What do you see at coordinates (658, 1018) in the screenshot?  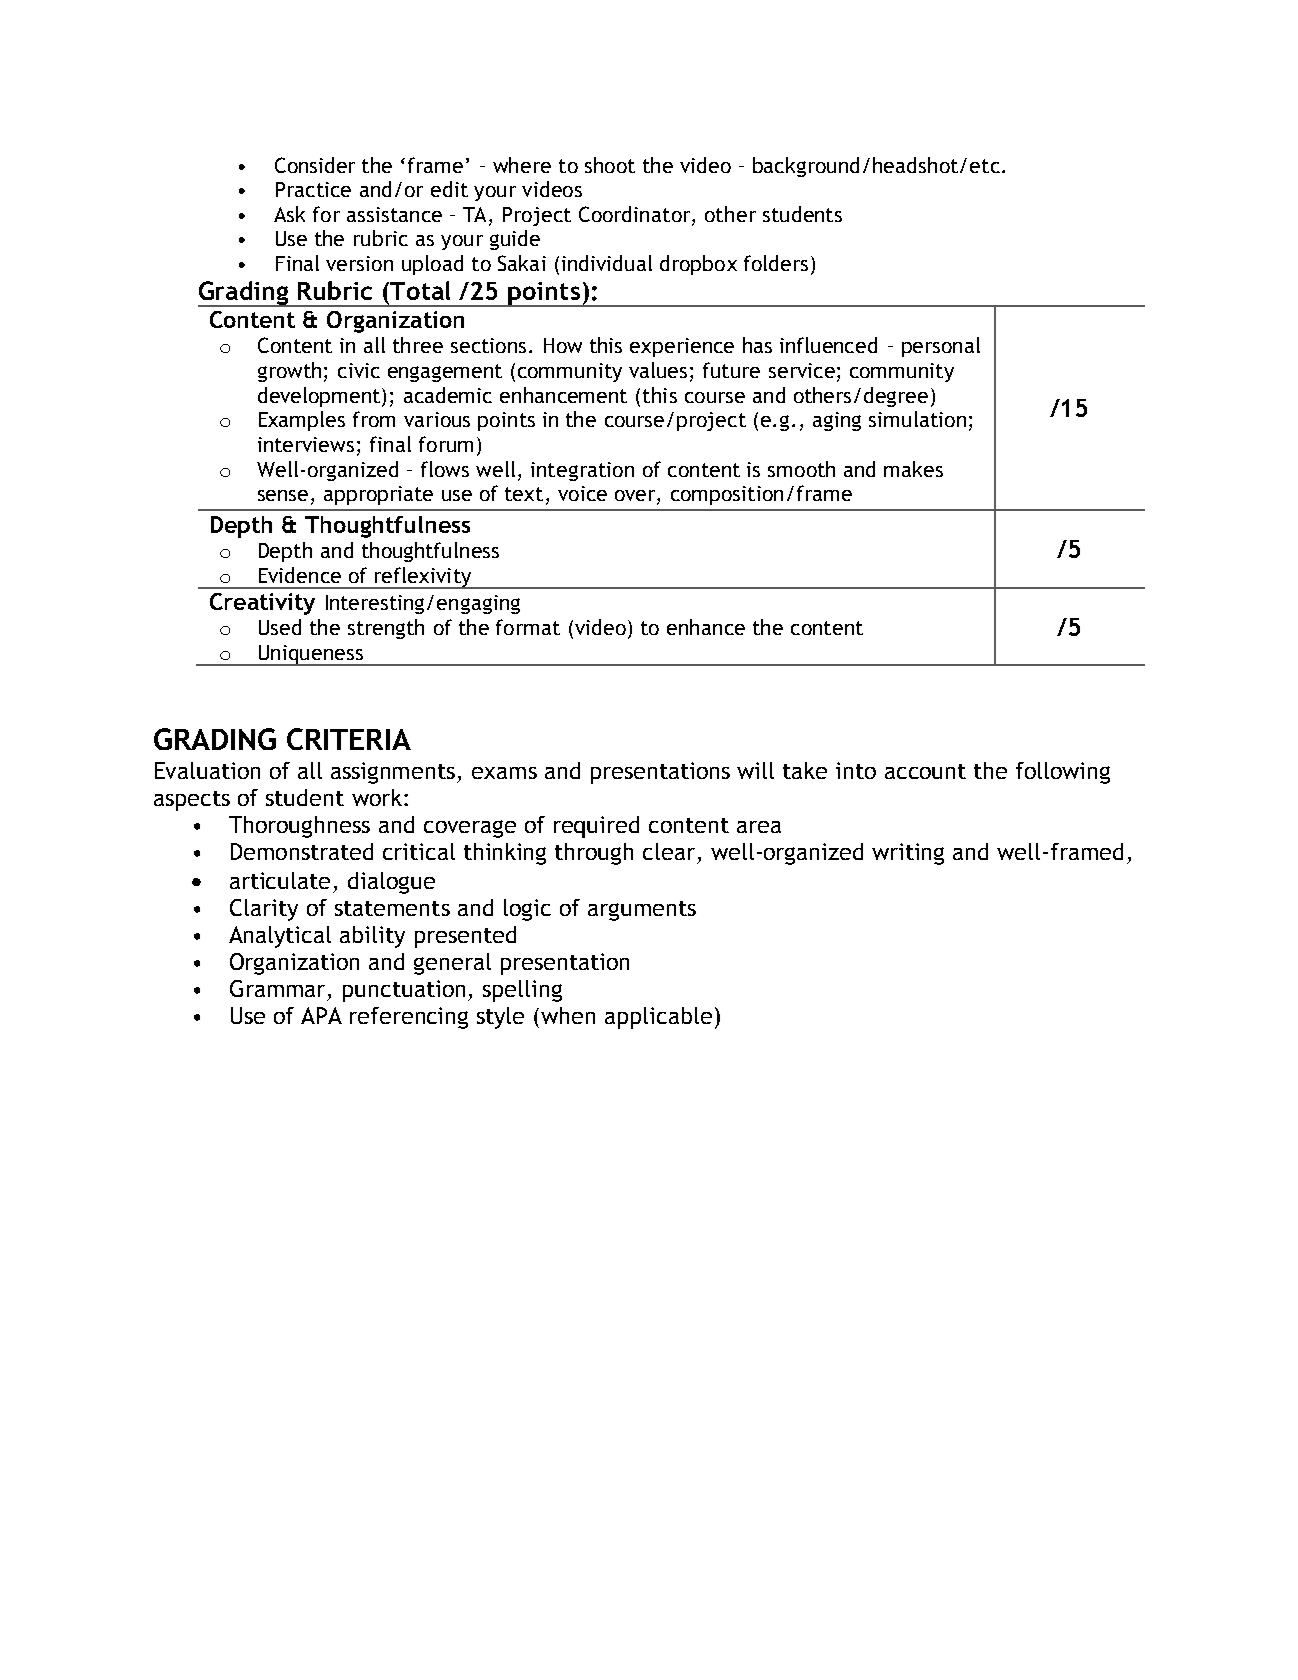 I see `applicable` at bounding box center [658, 1018].
